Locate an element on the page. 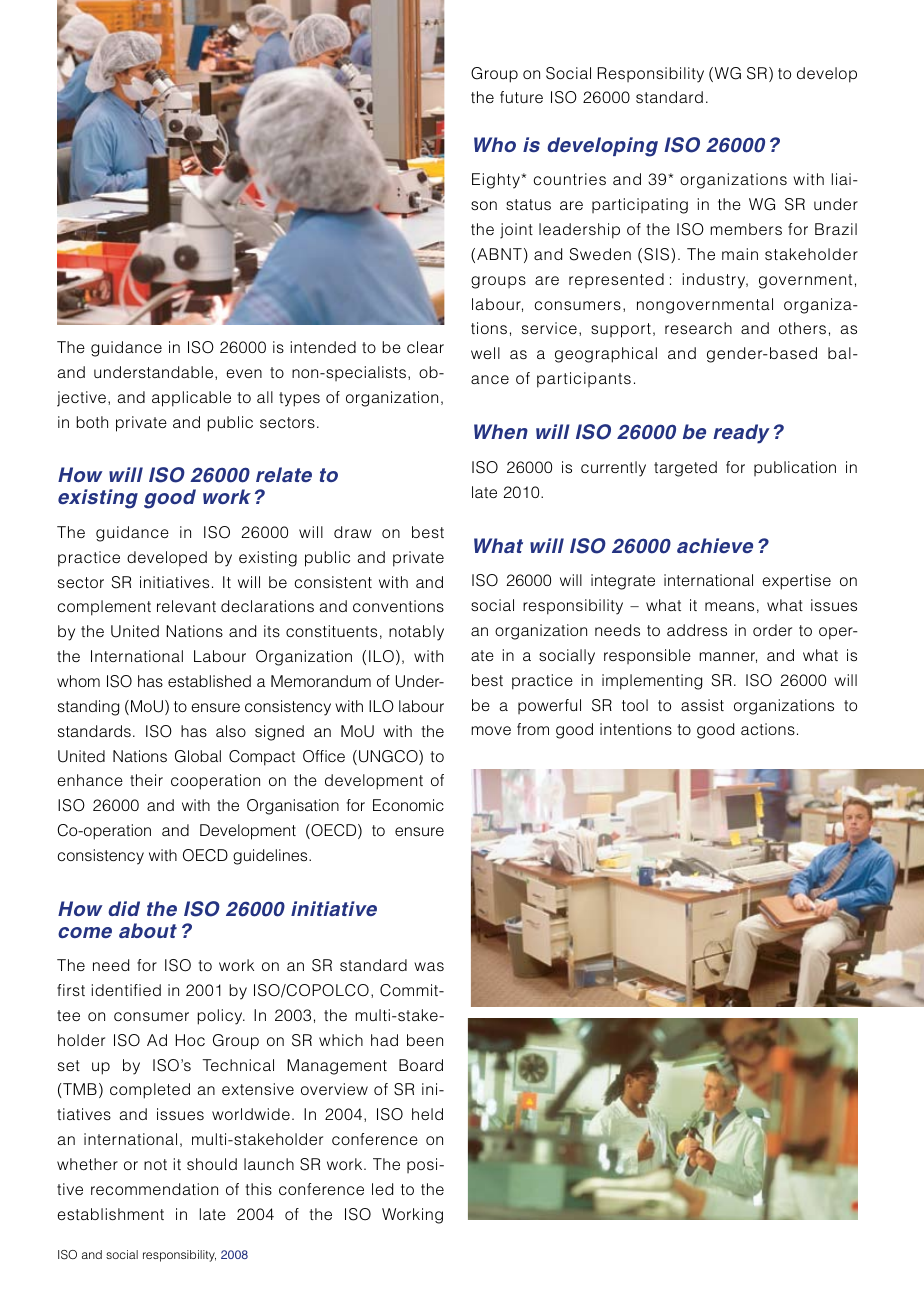 This image has height=1308, width=924. members is located at coordinates (746, 229).
